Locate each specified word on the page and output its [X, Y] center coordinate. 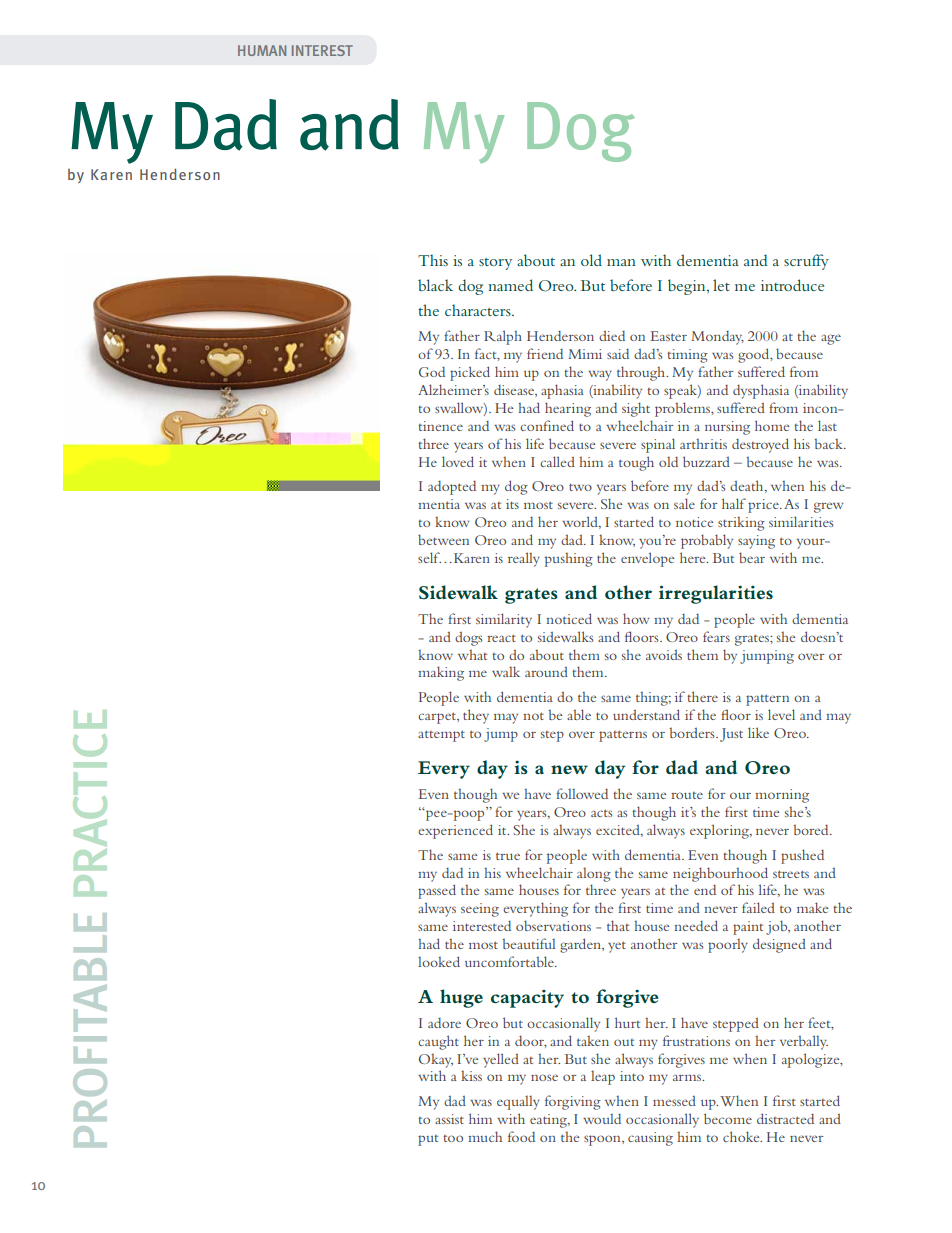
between [443, 539]
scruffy [806, 262]
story [495, 264]
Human [262, 50]
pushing [569, 560]
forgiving [573, 1102]
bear [752, 557]
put [428, 1140]
